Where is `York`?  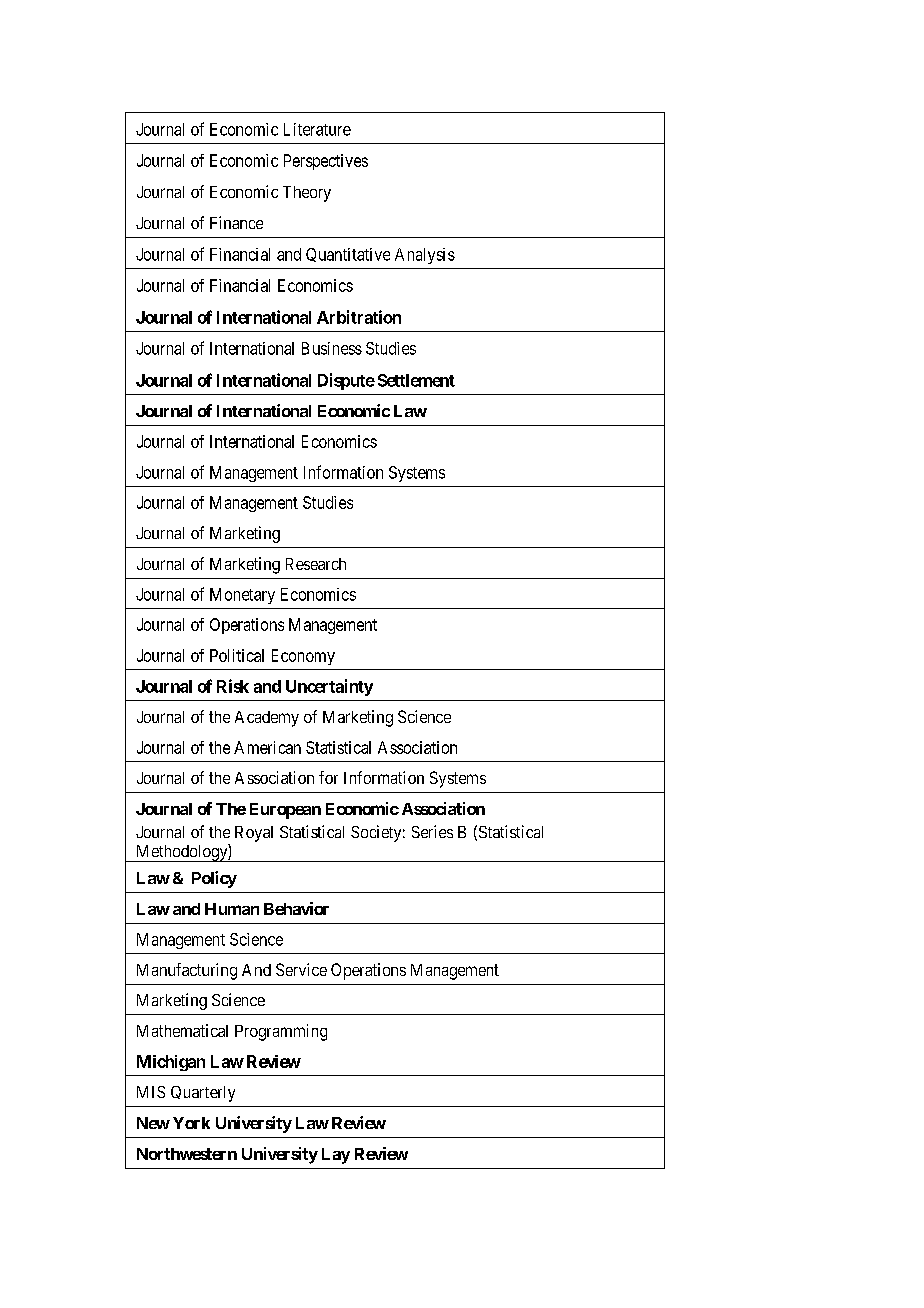
York is located at coordinates (191, 1123).
